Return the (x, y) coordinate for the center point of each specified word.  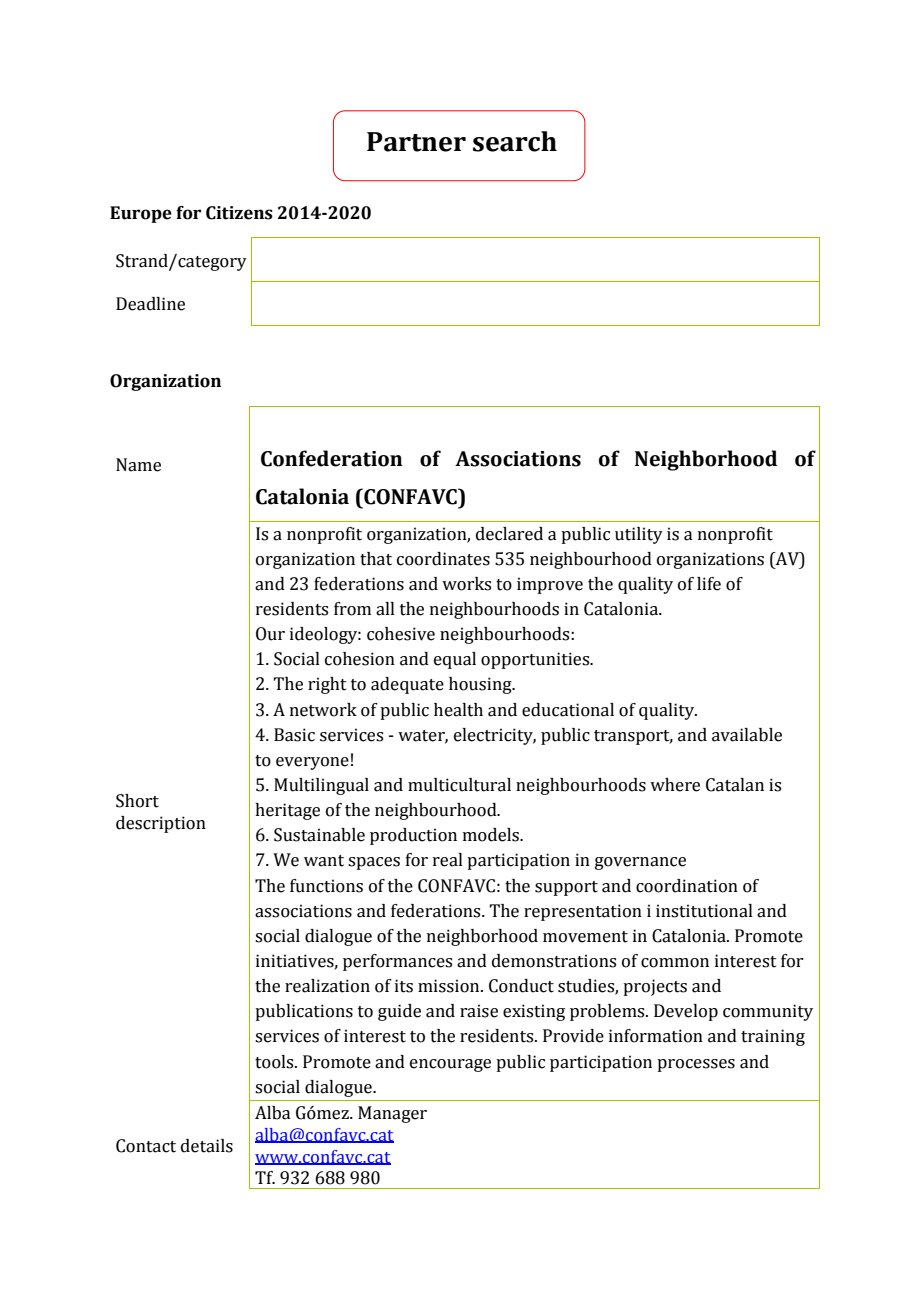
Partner (416, 142)
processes (696, 1065)
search (515, 141)
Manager (392, 1114)
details (207, 1146)
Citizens (239, 213)
